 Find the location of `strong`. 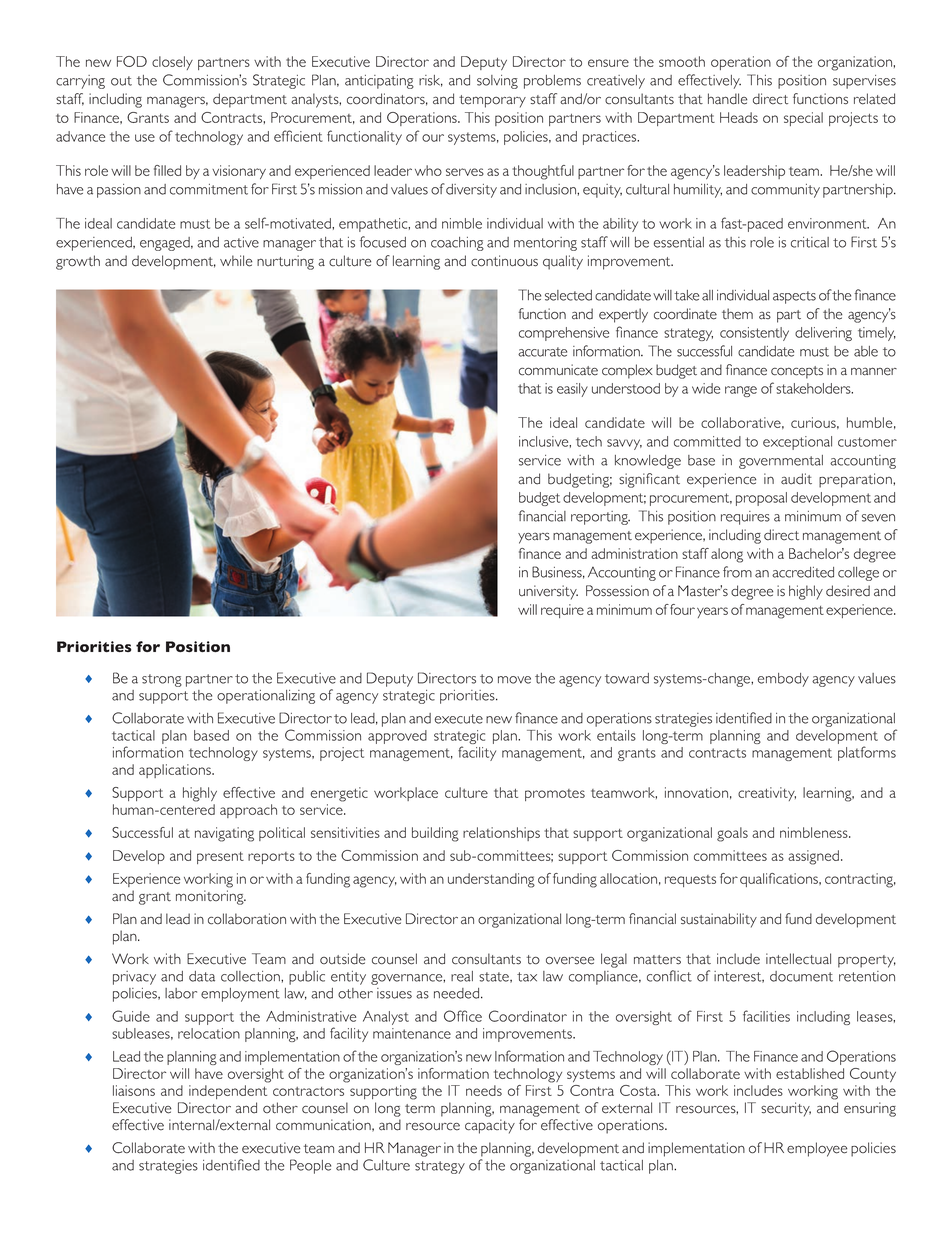

strong is located at coordinates (162, 680).
